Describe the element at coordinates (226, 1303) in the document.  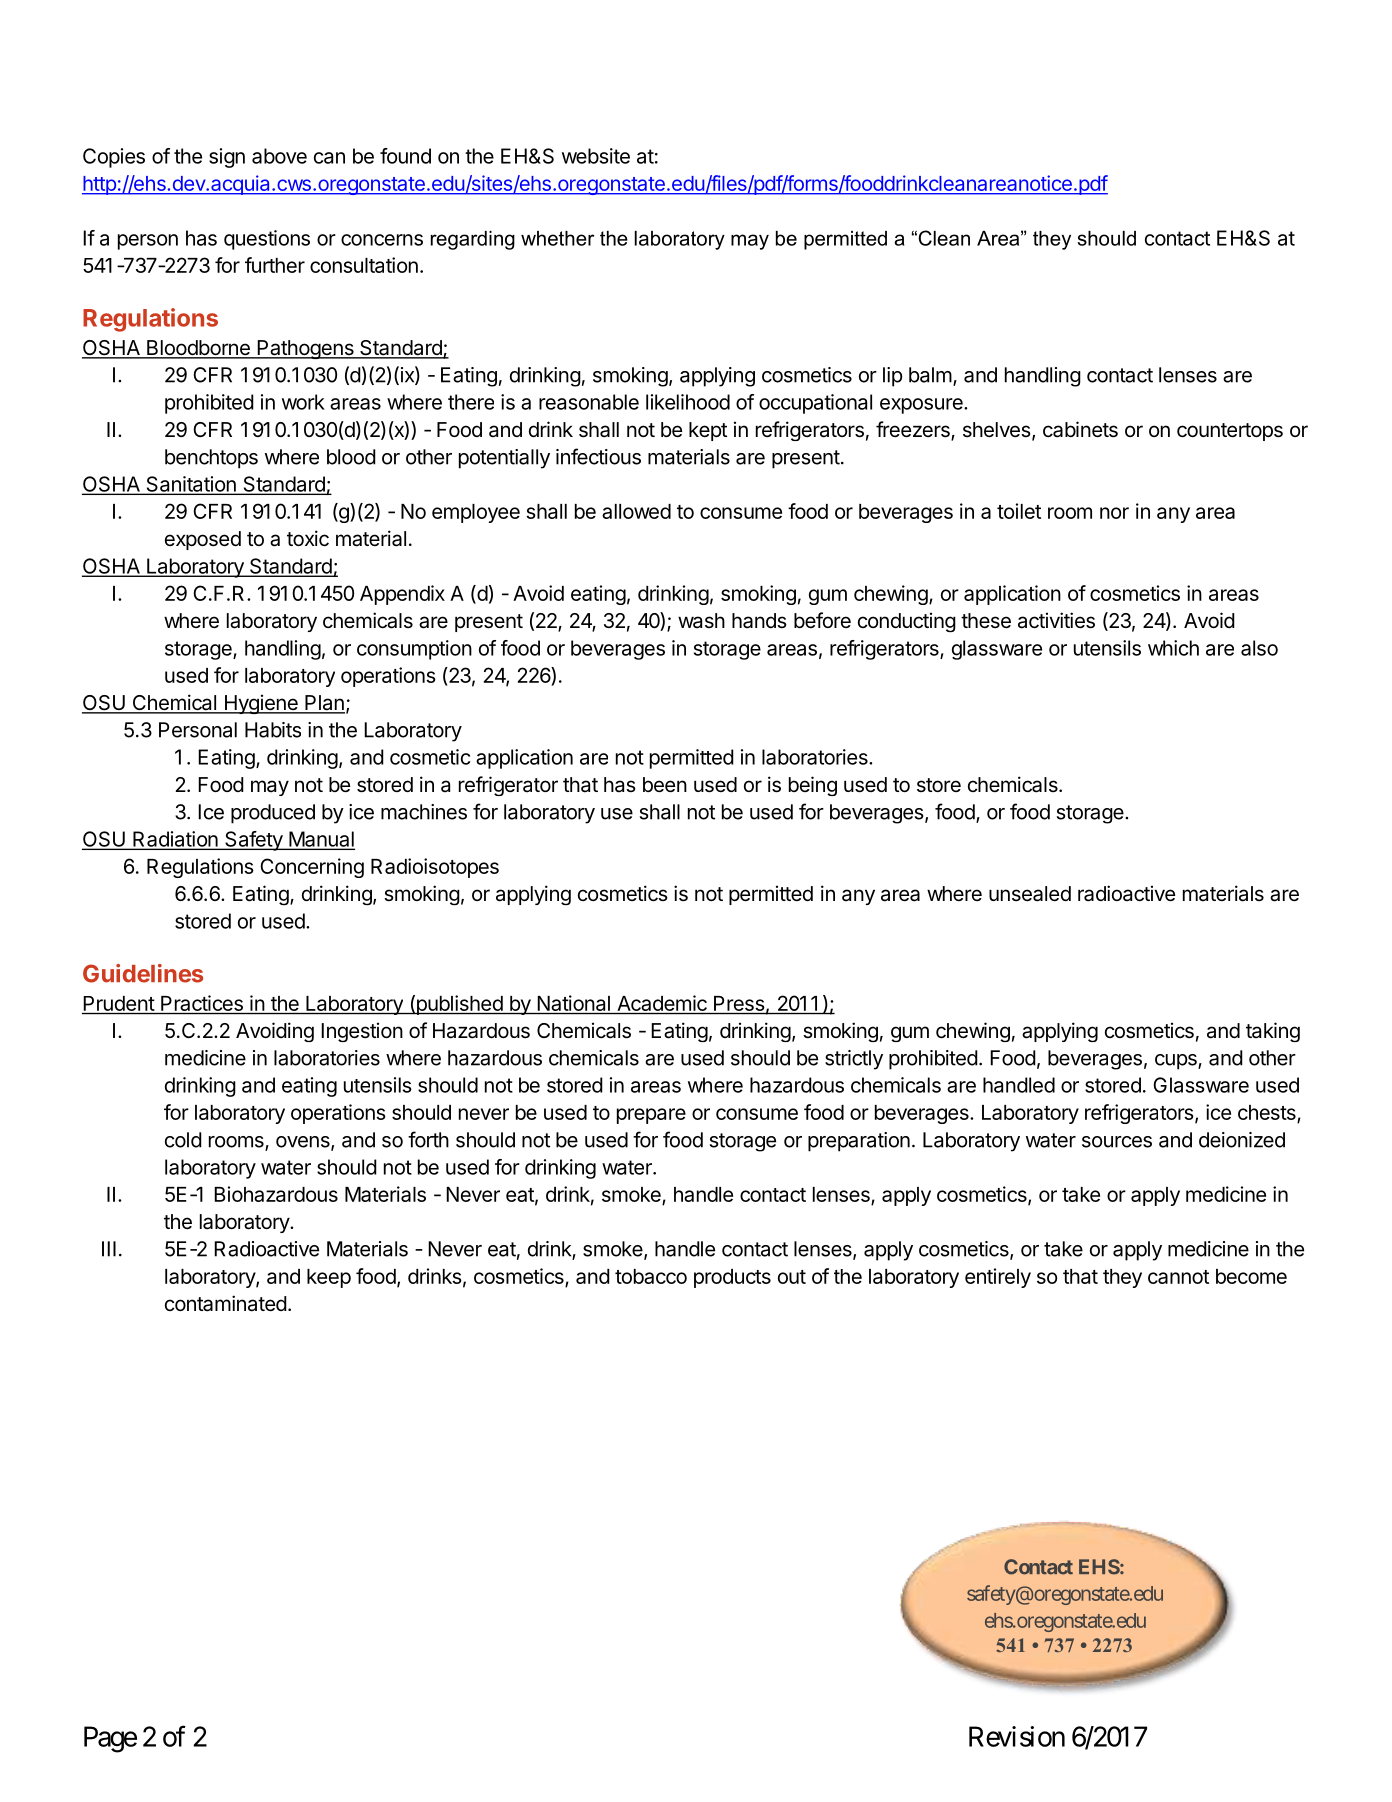
I see `contaminated` at that location.
